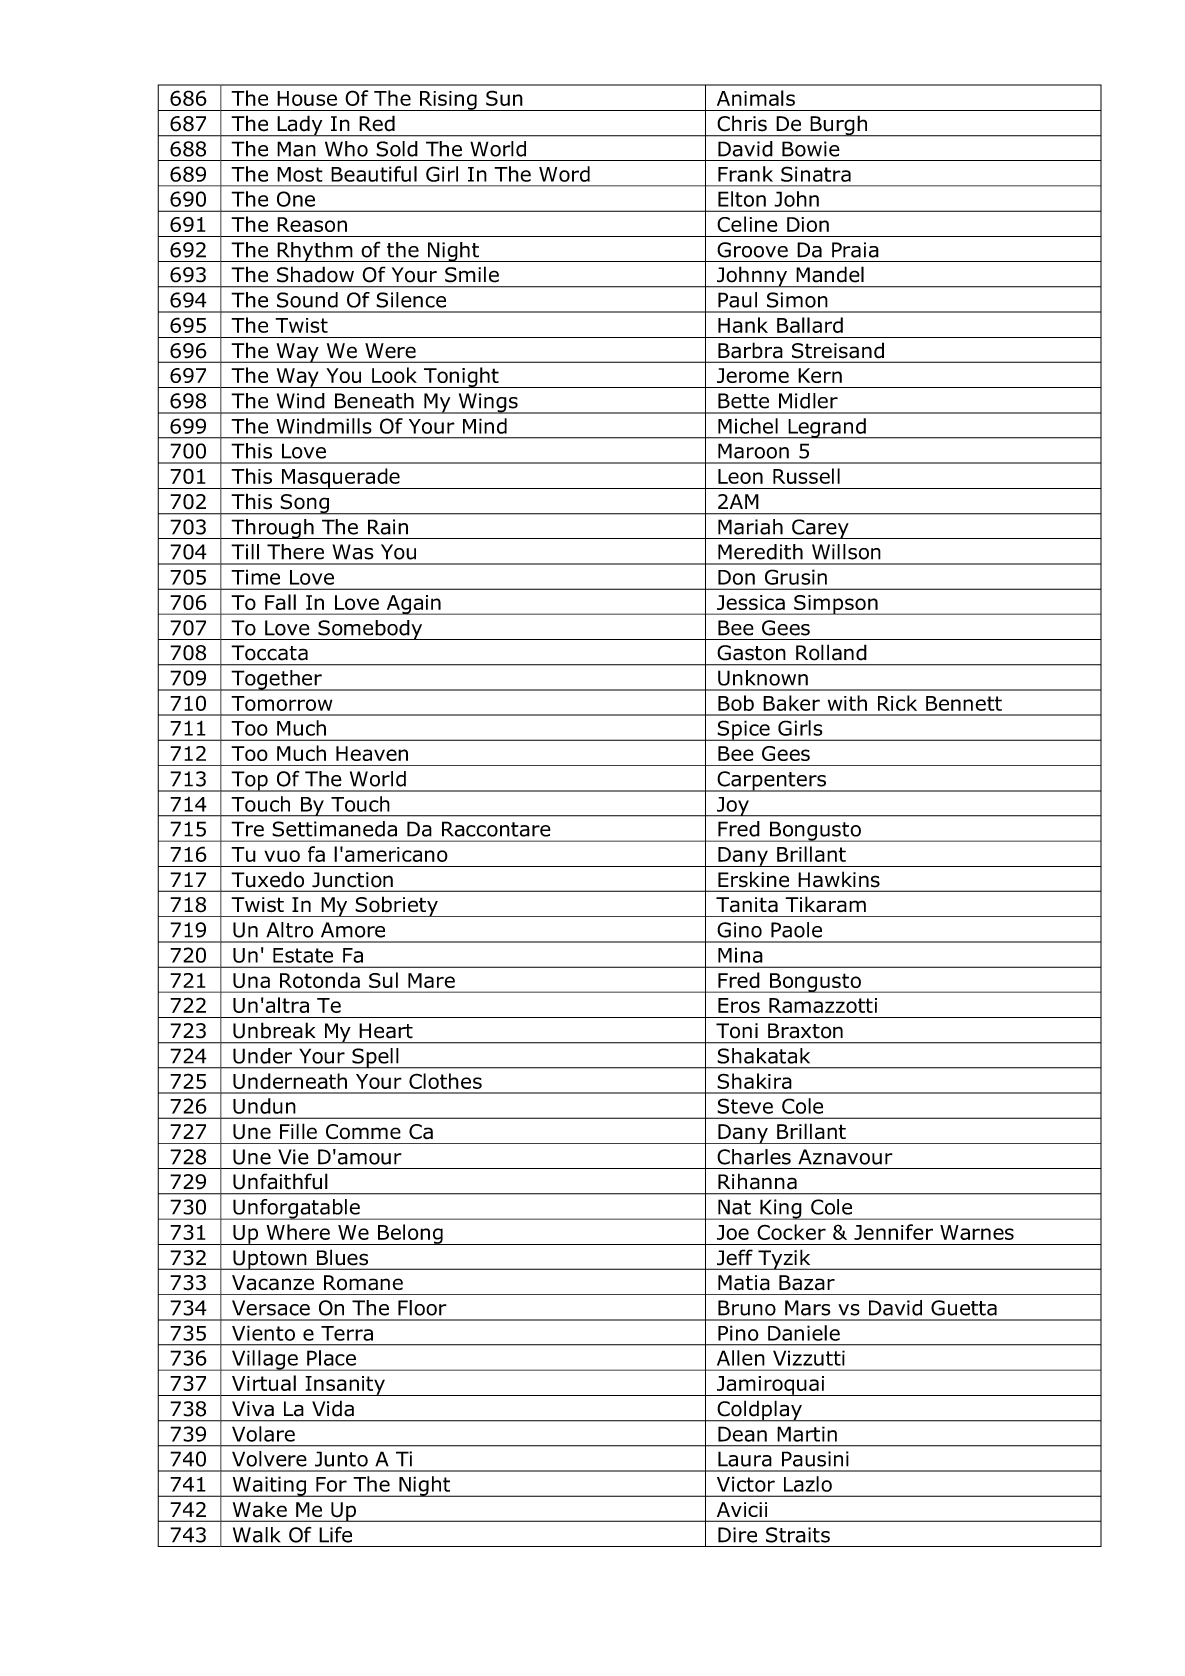  Describe the element at coordinates (732, 807) in the page. I see `Joy` at that location.
